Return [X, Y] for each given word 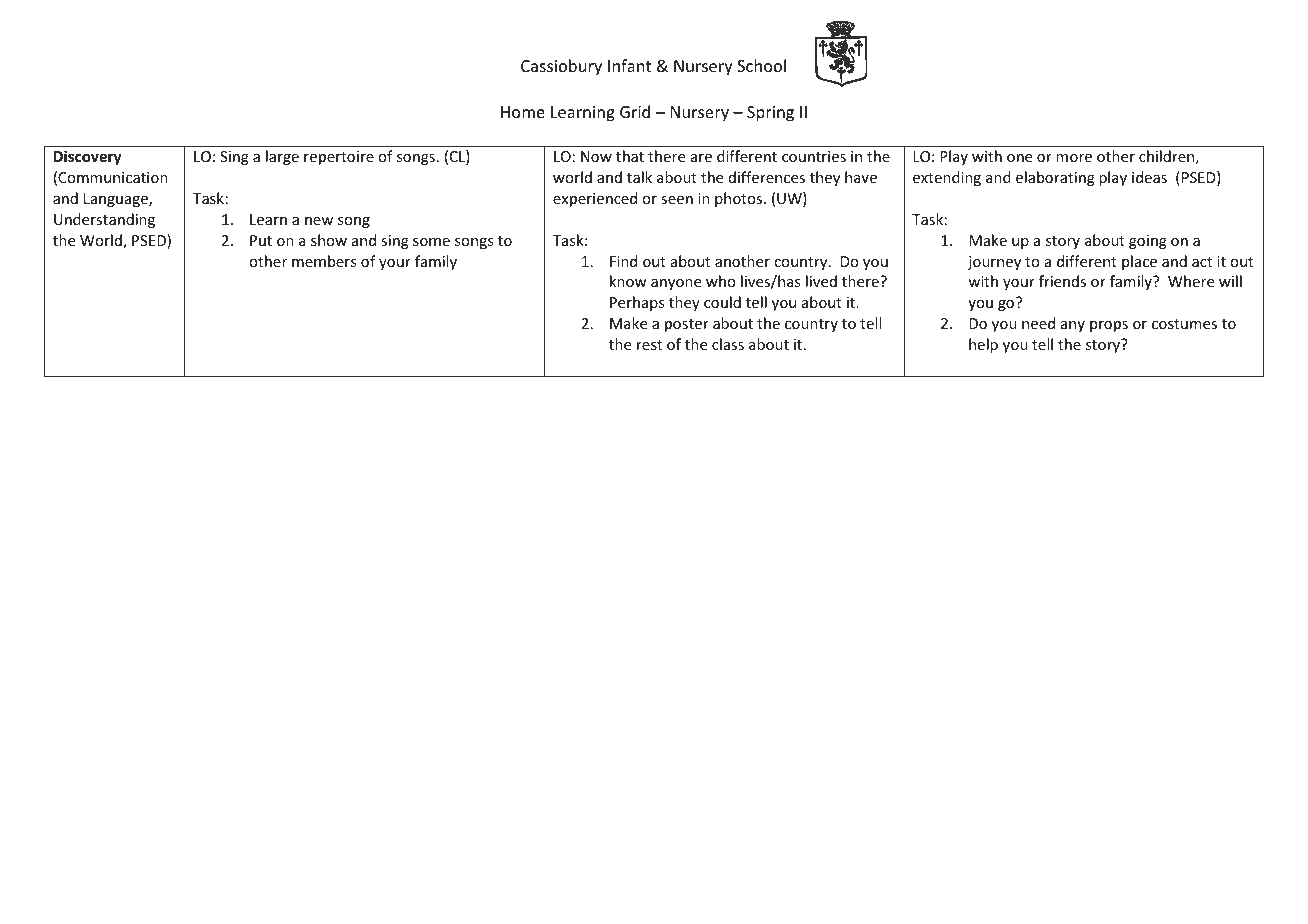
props [1109, 326]
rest [649, 345]
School [761, 65]
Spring [770, 114]
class [728, 344]
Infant [629, 65]
